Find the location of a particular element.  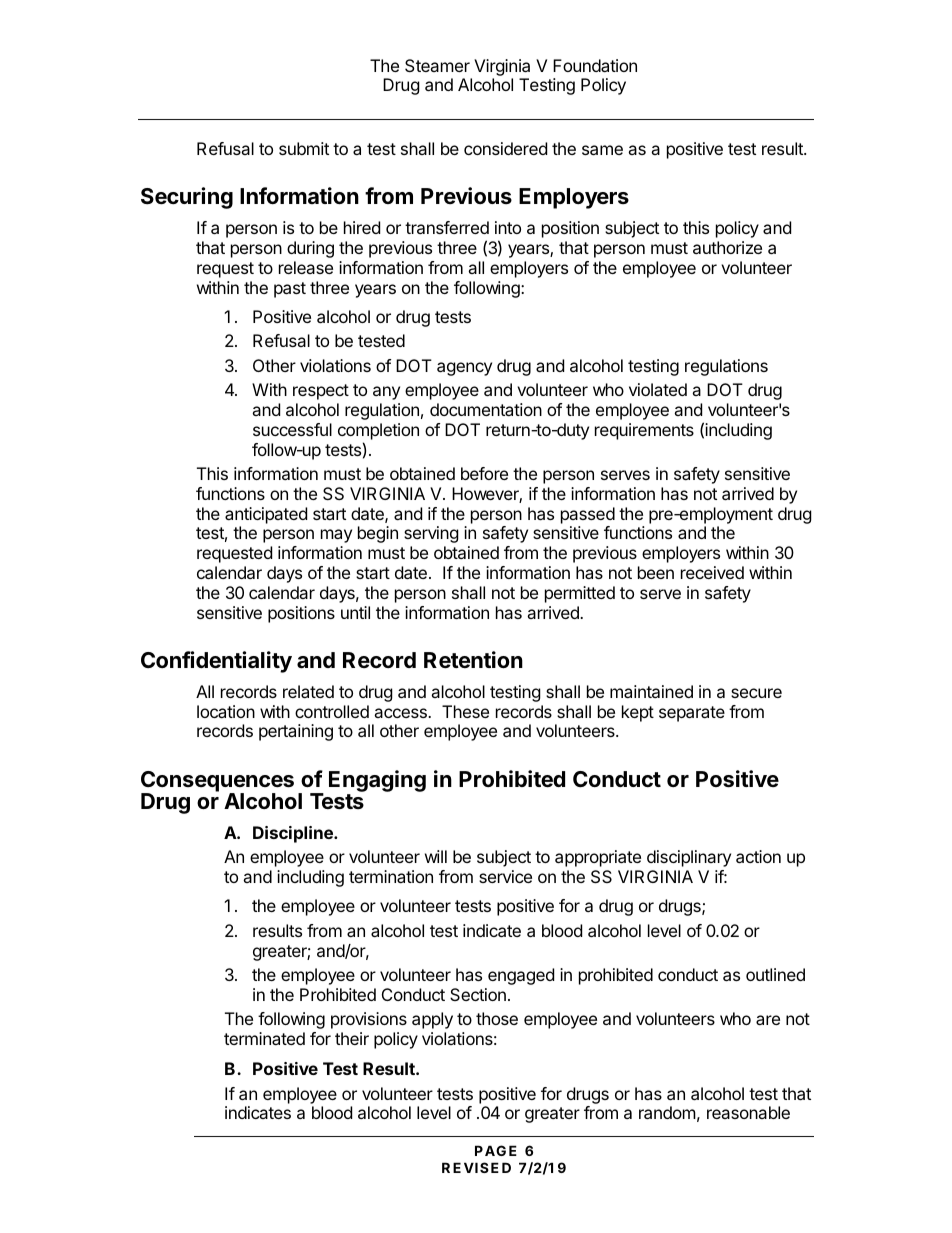

before is located at coordinates (484, 473).
